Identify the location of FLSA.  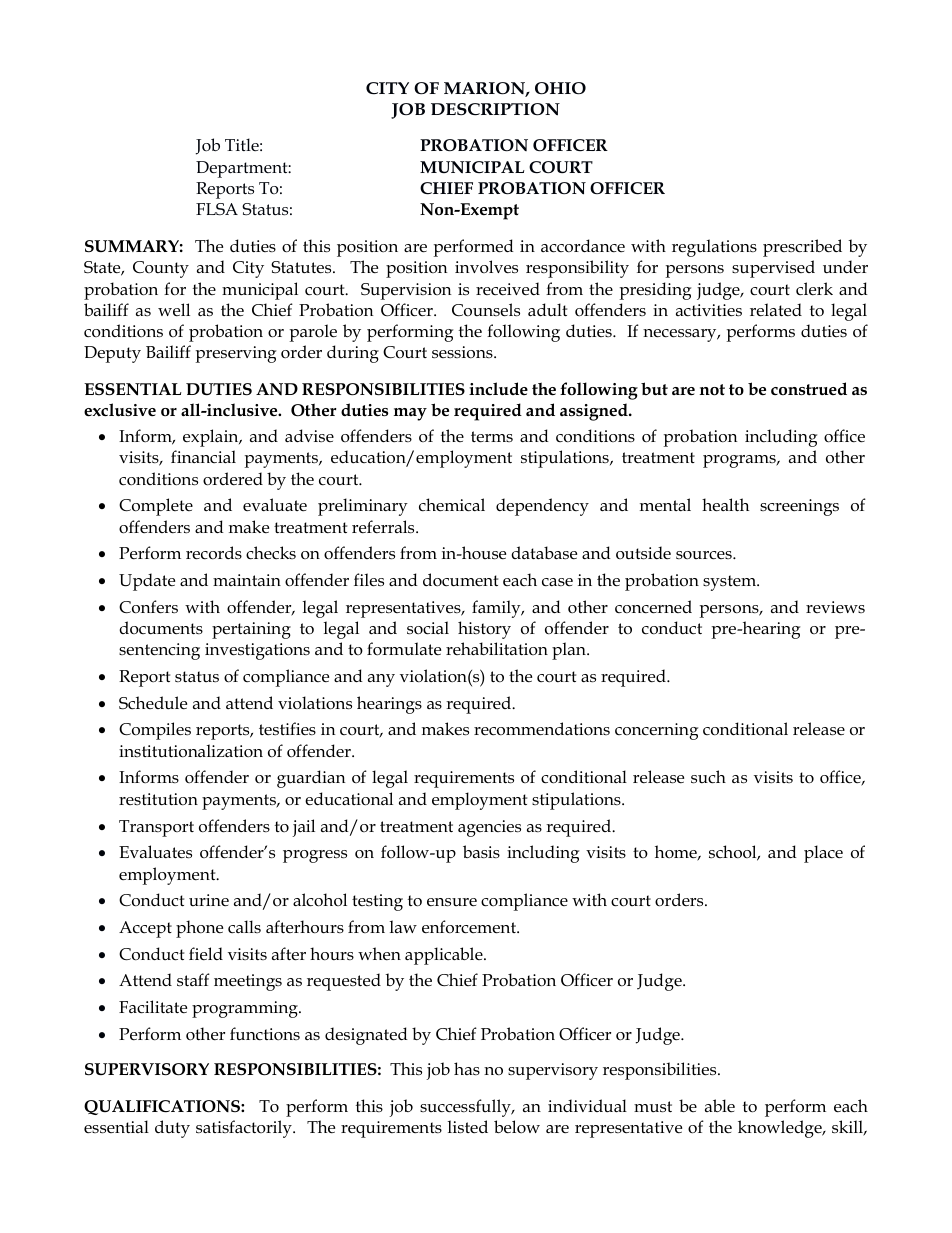
(217, 209).
